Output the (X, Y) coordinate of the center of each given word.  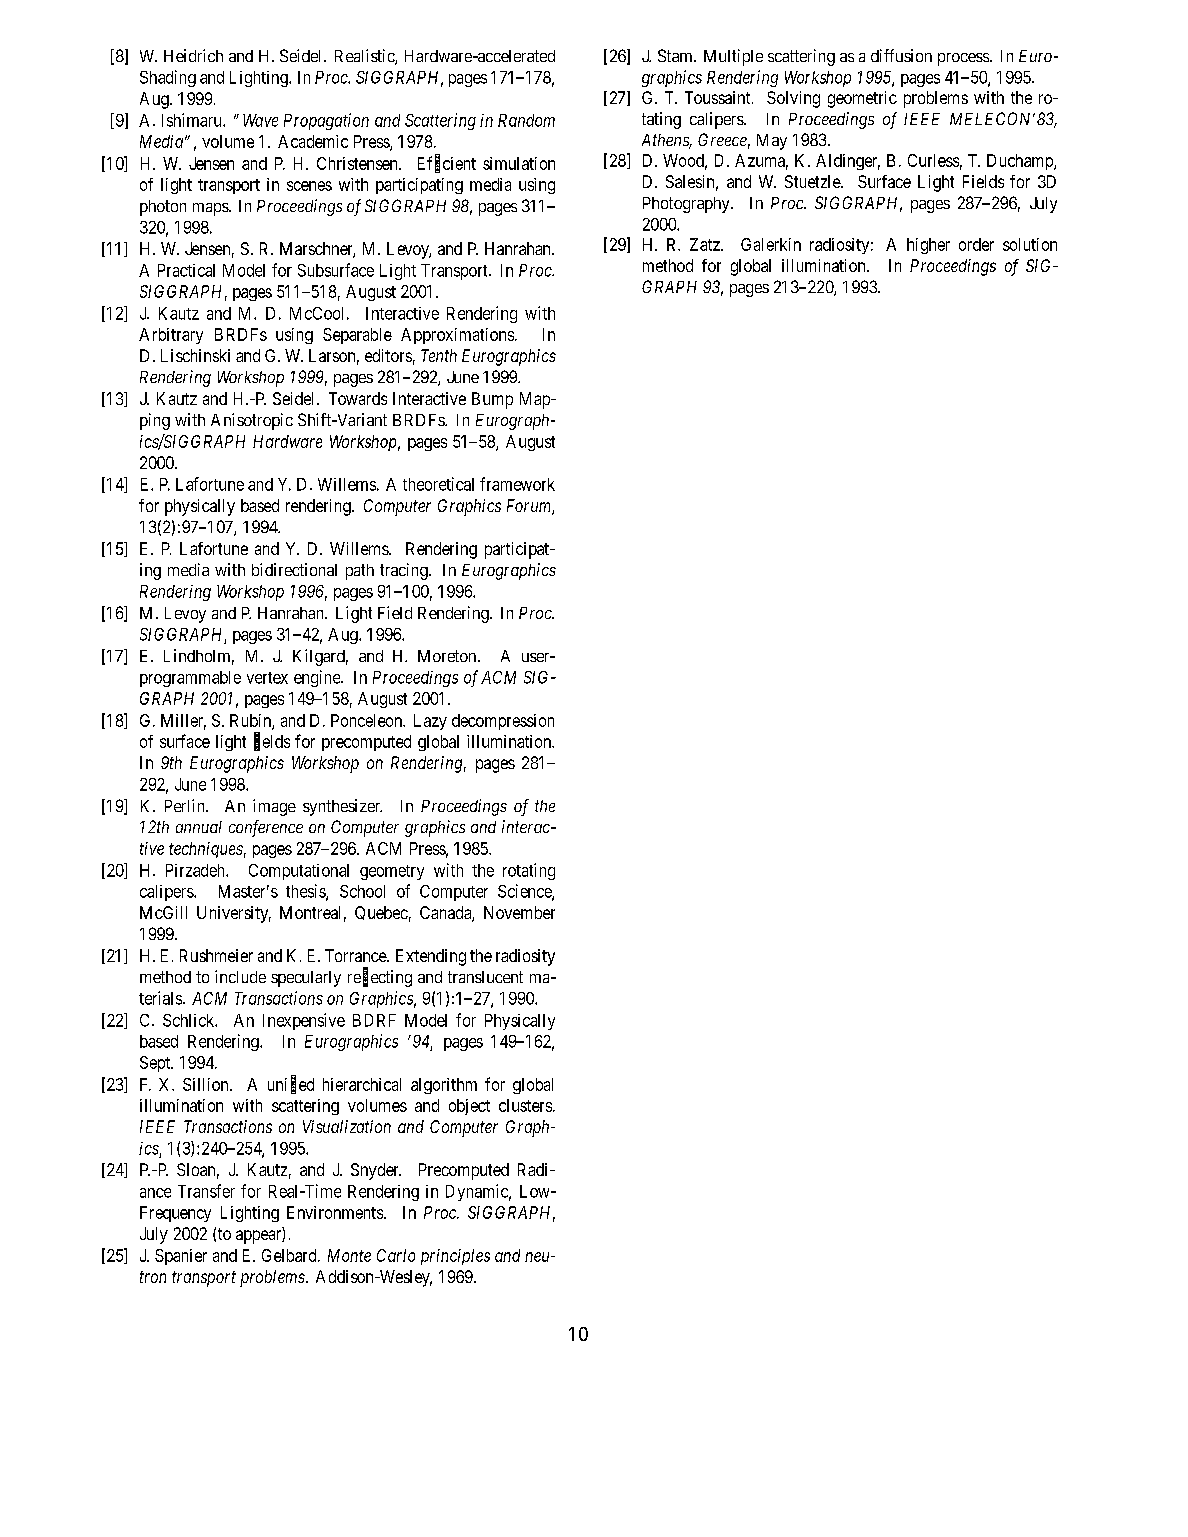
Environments (335, 1212)
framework (517, 484)
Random (526, 120)
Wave (260, 120)
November (519, 912)
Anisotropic (252, 421)
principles (455, 1257)
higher (928, 246)
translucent (485, 977)
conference (266, 828)
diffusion (901, 55)
